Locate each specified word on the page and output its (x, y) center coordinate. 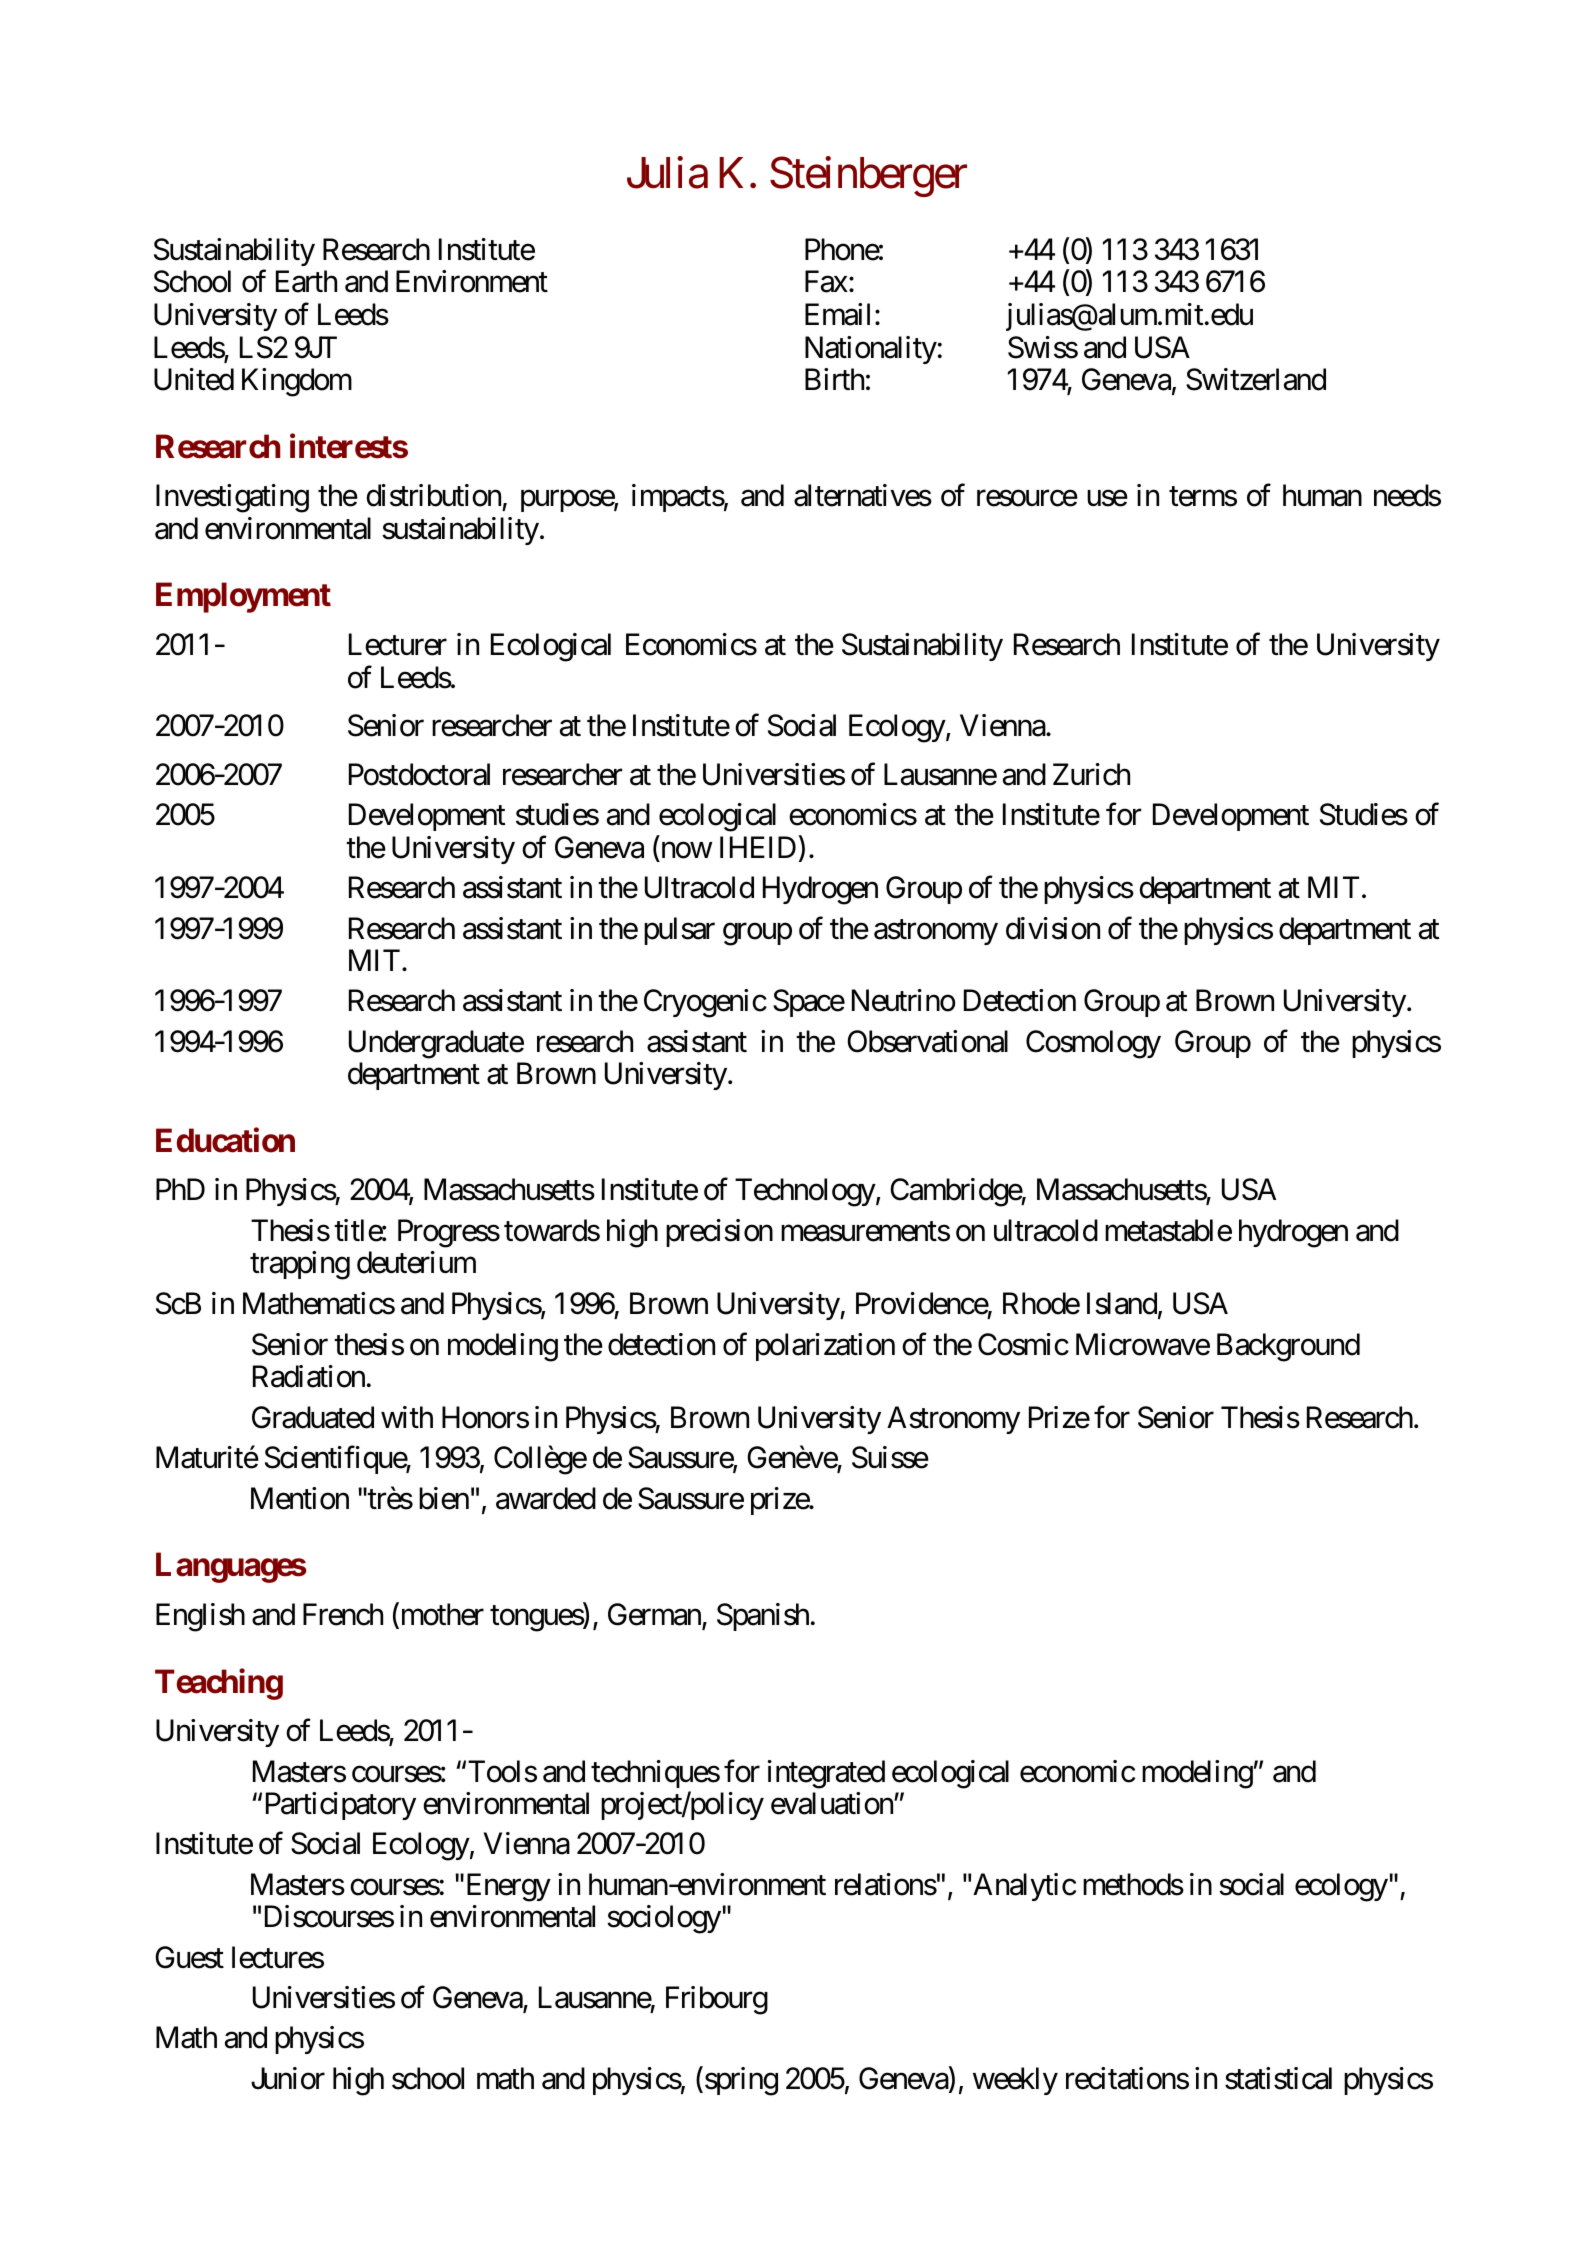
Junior (288, 2078)
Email (837, 314)
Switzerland (1256, 379)
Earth (306, 281)
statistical (1278, 2078)
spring (741, 2081)
